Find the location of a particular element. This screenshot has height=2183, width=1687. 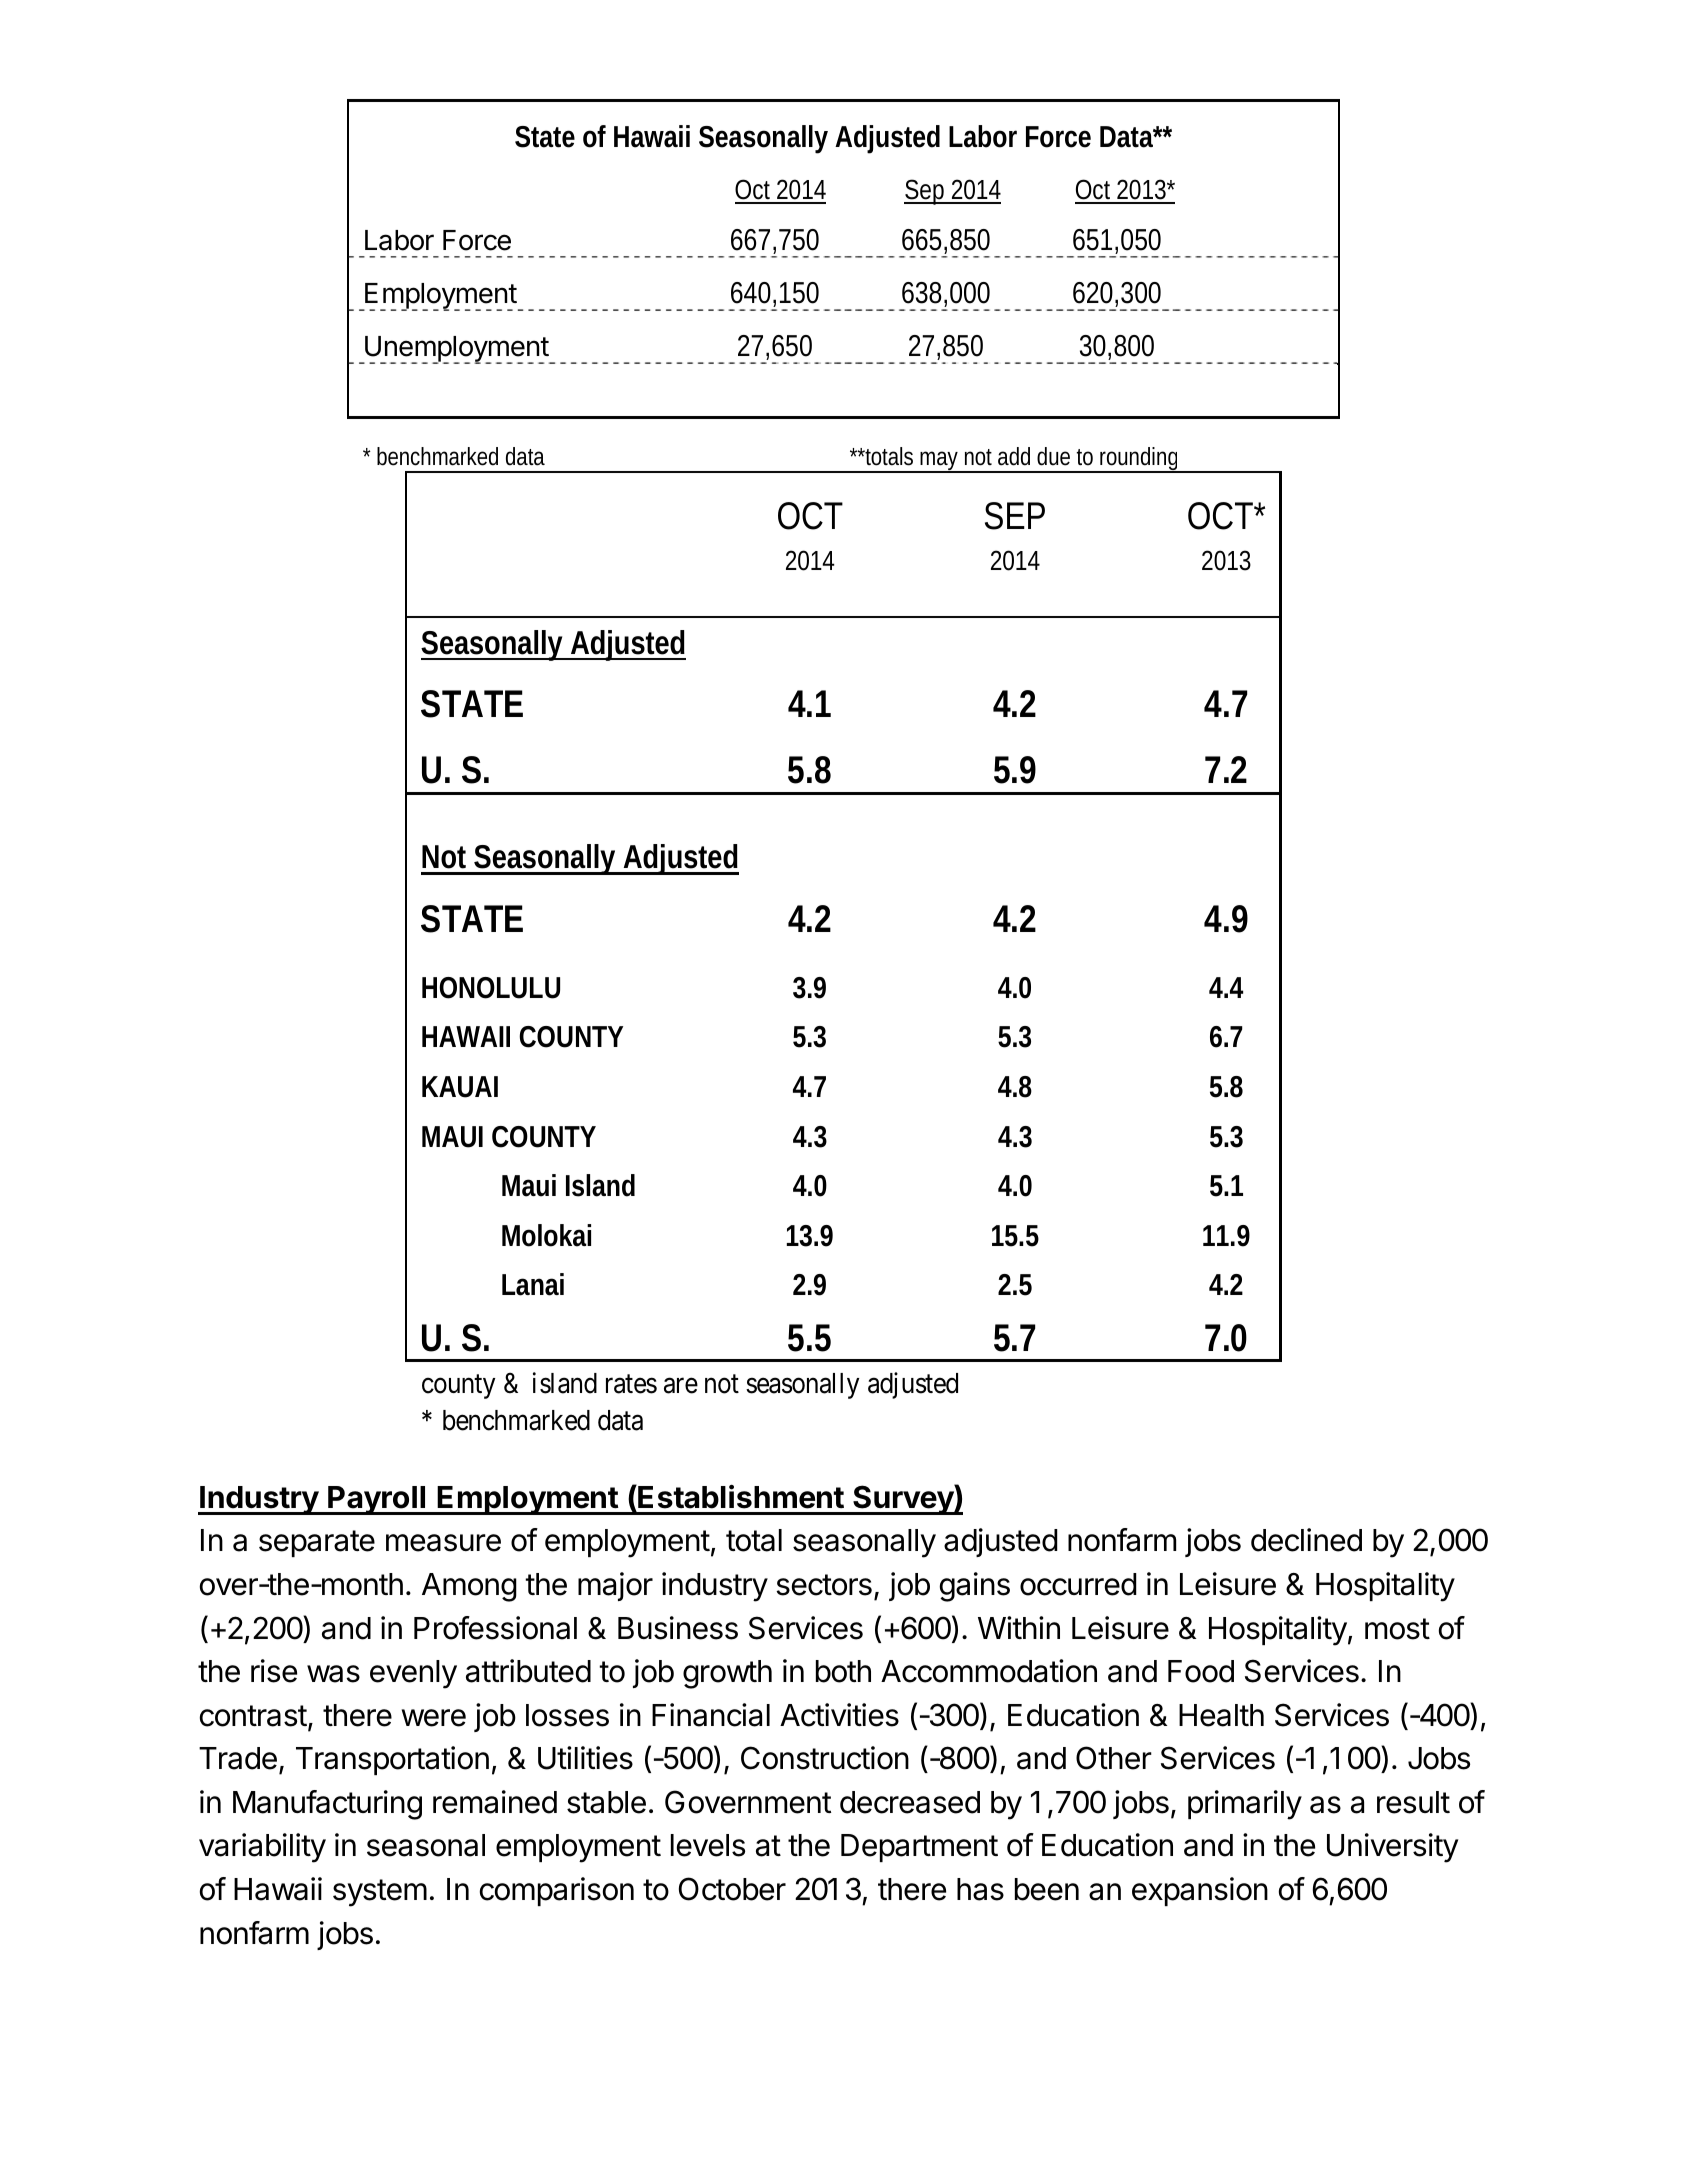

Payroll is located at coordinates (377, 1500).
